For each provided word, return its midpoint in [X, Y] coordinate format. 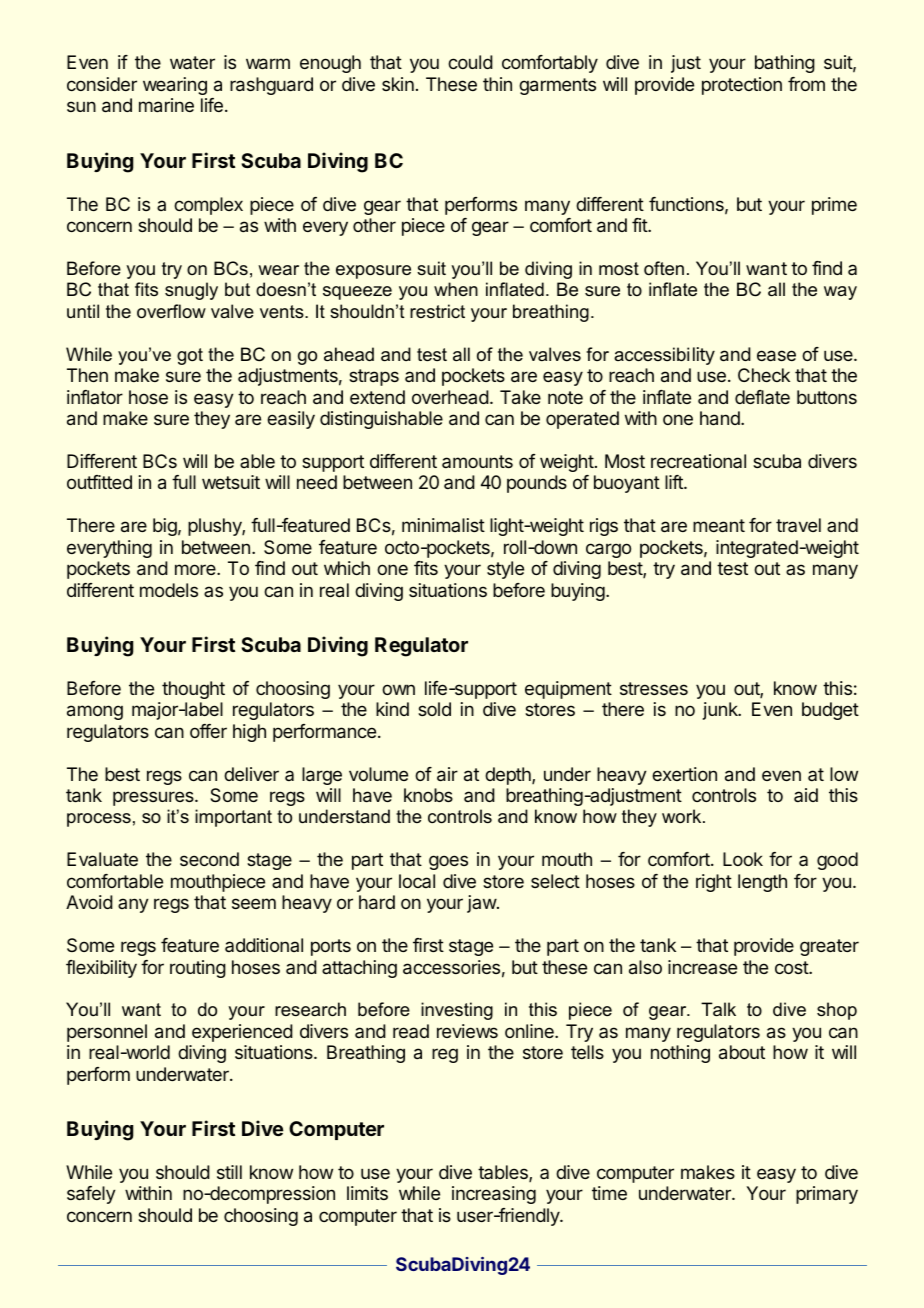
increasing [494, 1195]
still [229, 1172]
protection [742, 86]
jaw [482, 904]
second [209, 859]
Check [764, 375]
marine [166, 105]
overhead [450, 397]
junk [721, 711]
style [505, 570]
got [190, 356]
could [470, 62]
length [762, 883]
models [169, 590]
